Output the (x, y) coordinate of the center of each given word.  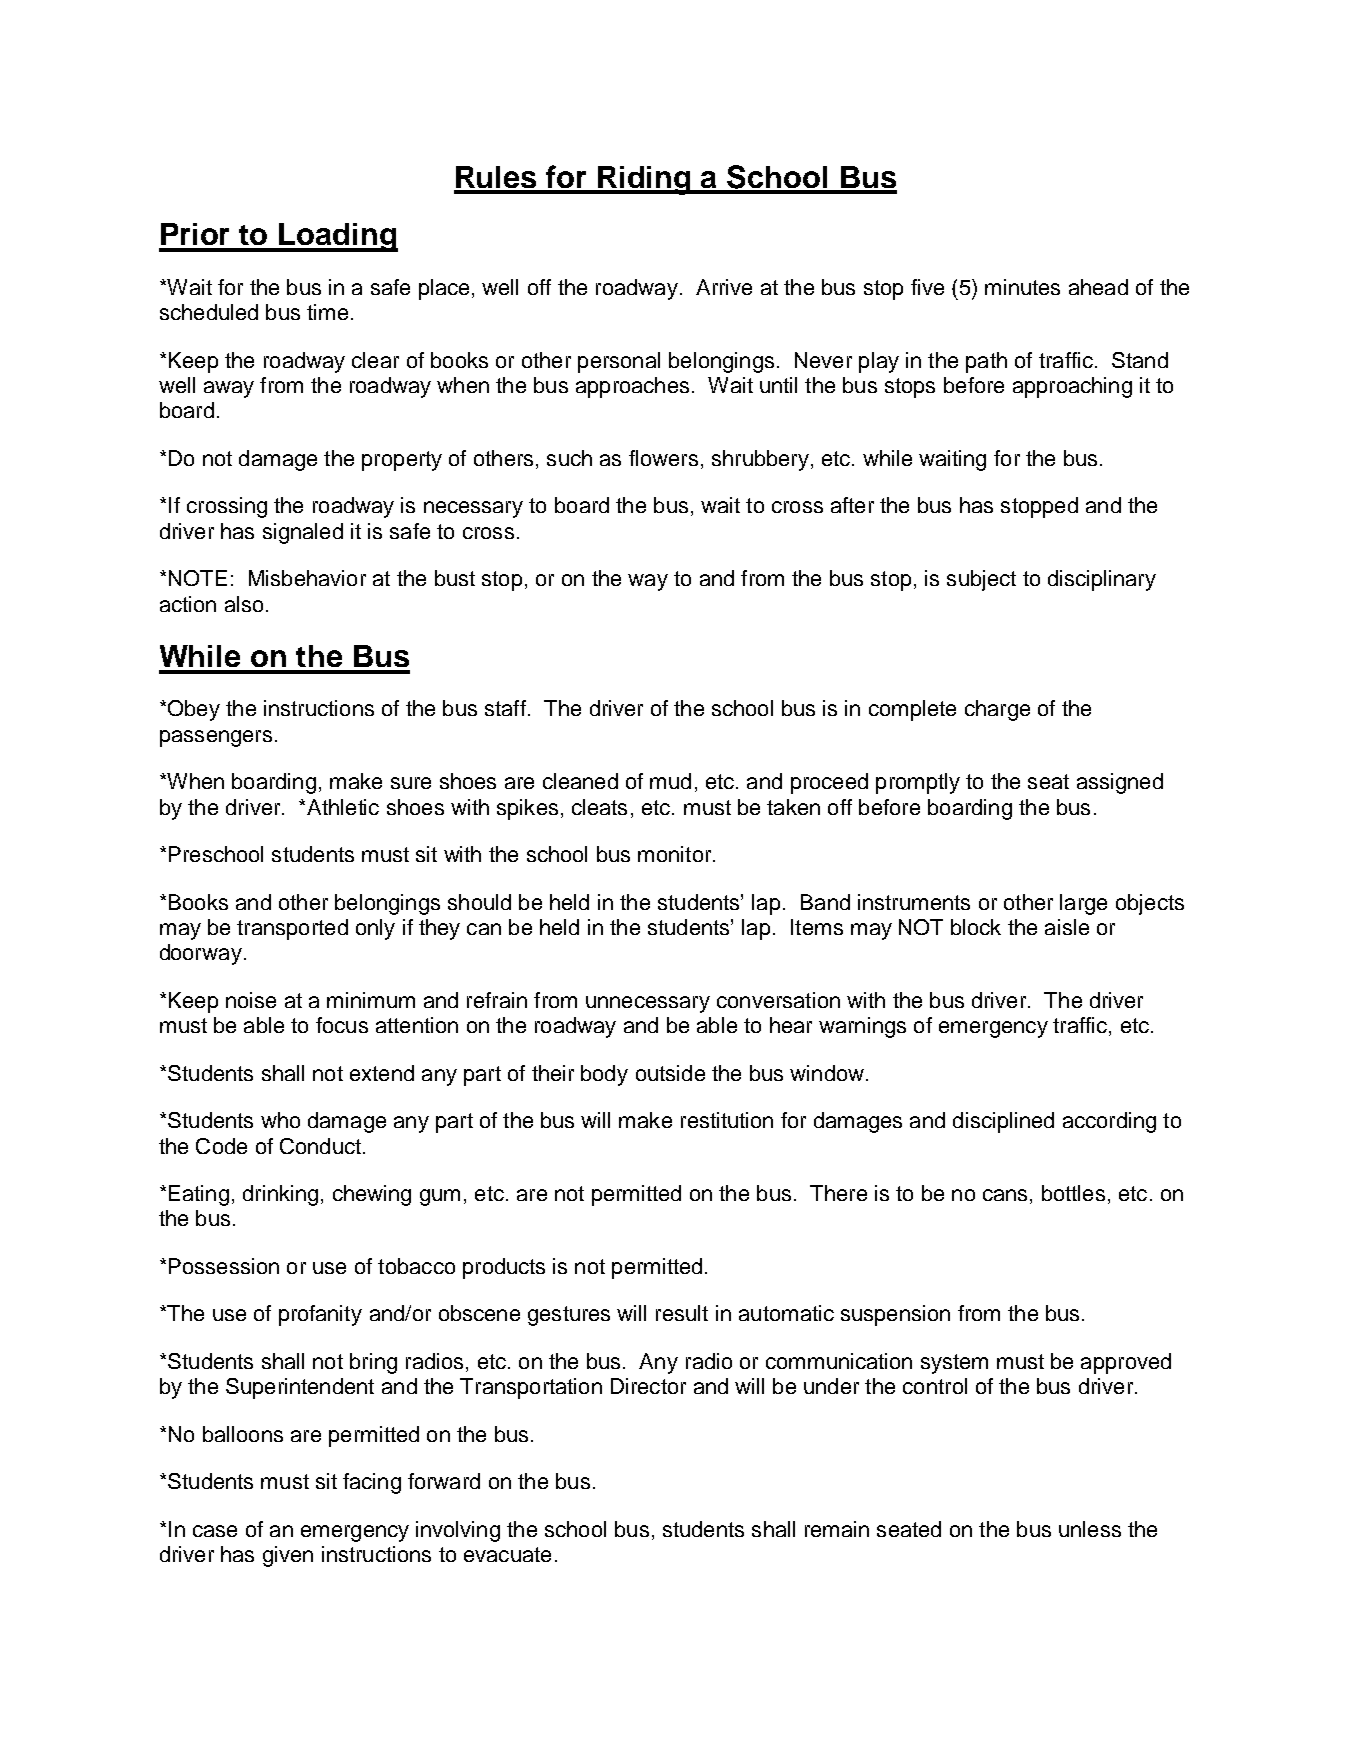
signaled (303, 533)
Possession (224, 1266)
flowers (663, 458)
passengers (216, 738)
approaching (1072, 387)
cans (1005, 1195)
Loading (337, 237)
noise (251, 1000)
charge (997, 710)
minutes (1022, 287)
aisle (1067, 927)
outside (670, 1073)
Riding (645, 180)
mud (670, 781)
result (682, 1313)
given (288, 1556)
